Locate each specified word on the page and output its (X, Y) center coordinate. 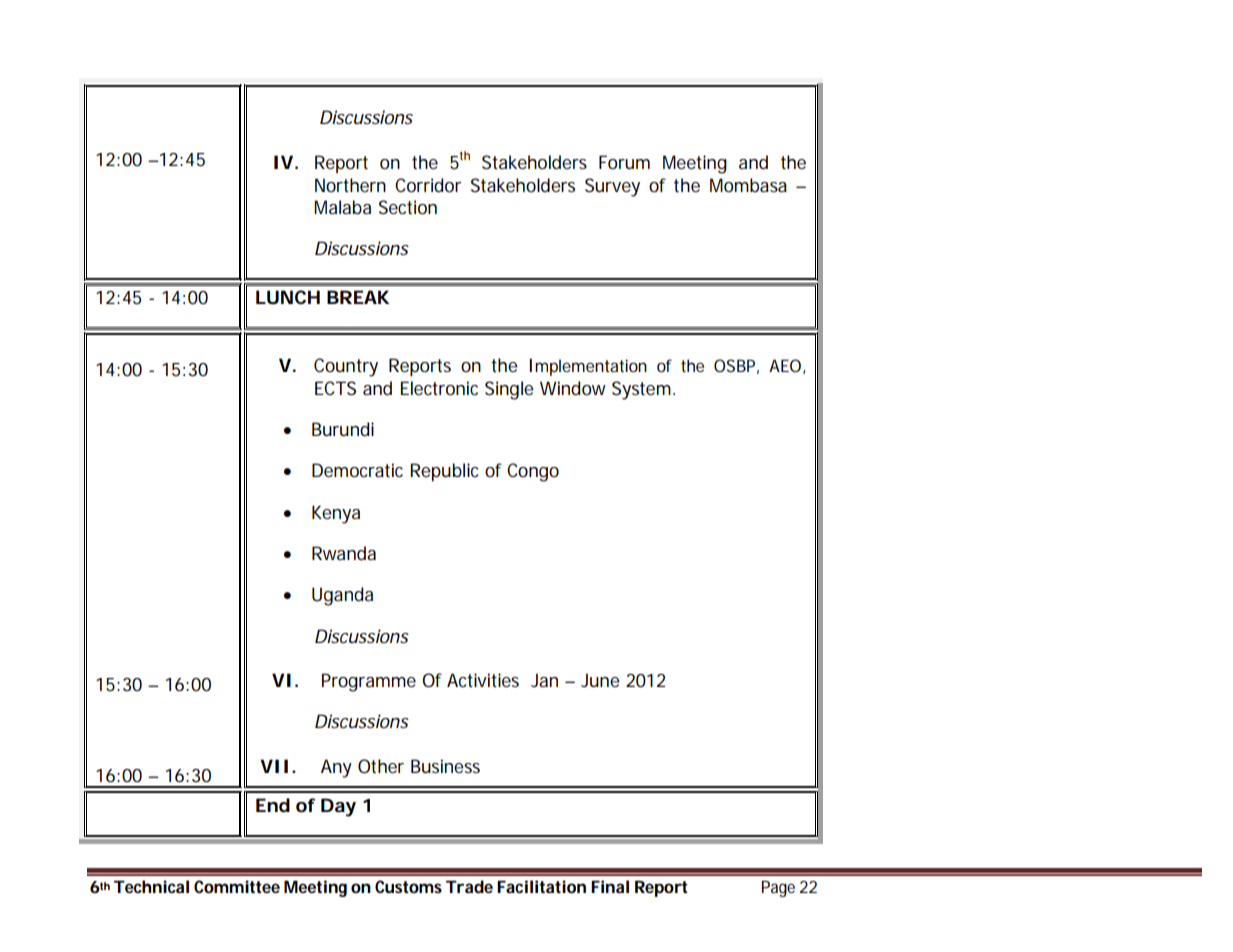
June (600, 680)
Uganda (342, 596)
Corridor (428, 185)
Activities (483, 680)
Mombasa (748, 185)
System (643, 390)
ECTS (335, 388)
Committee (237, 886)
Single (509, 390)
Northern (350, 185)
